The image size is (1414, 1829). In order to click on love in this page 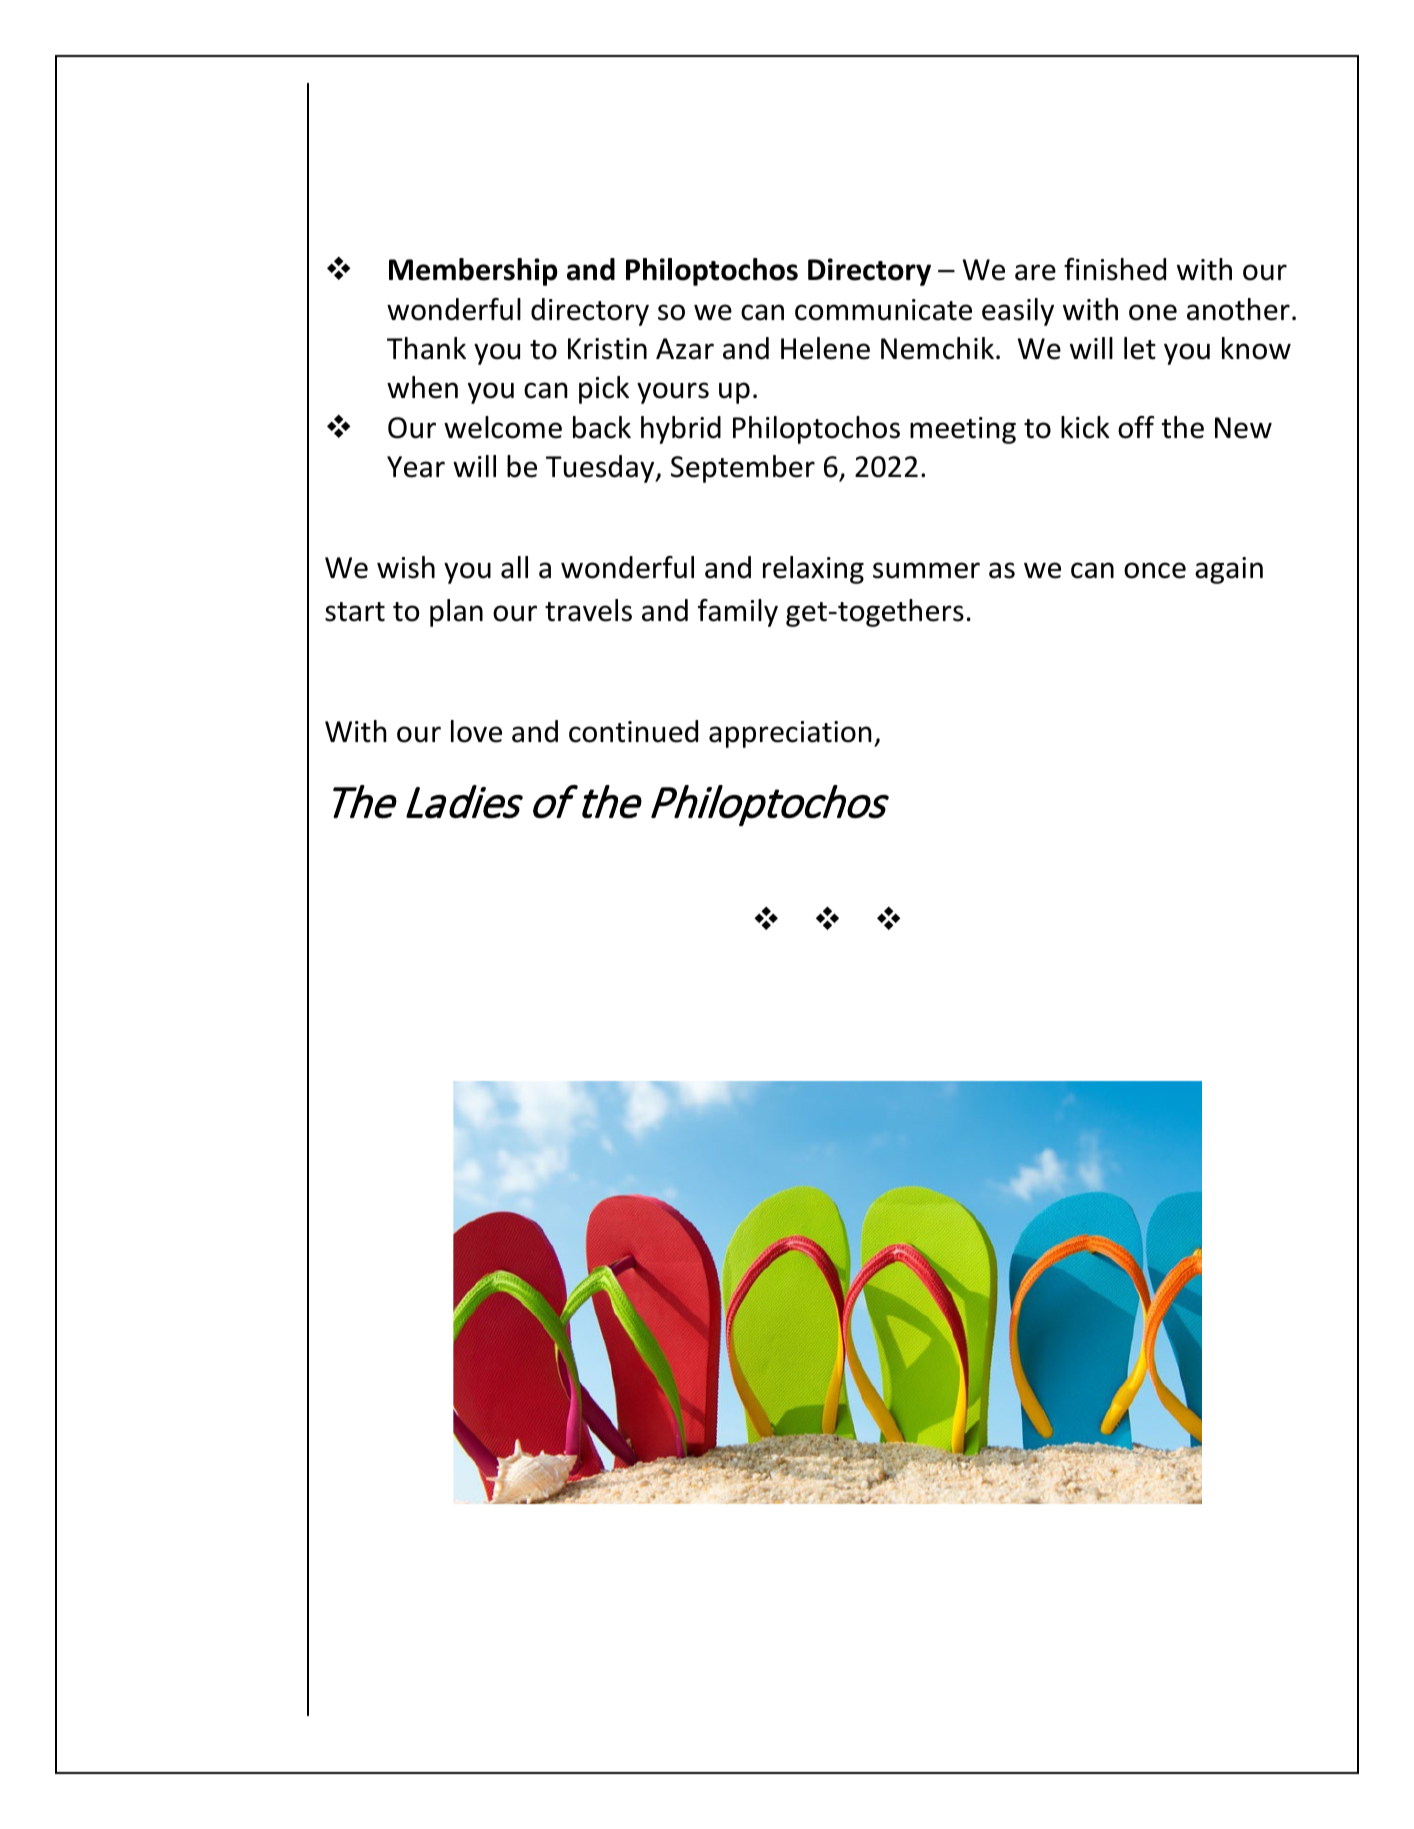, I will do `click(476, 731)`.
